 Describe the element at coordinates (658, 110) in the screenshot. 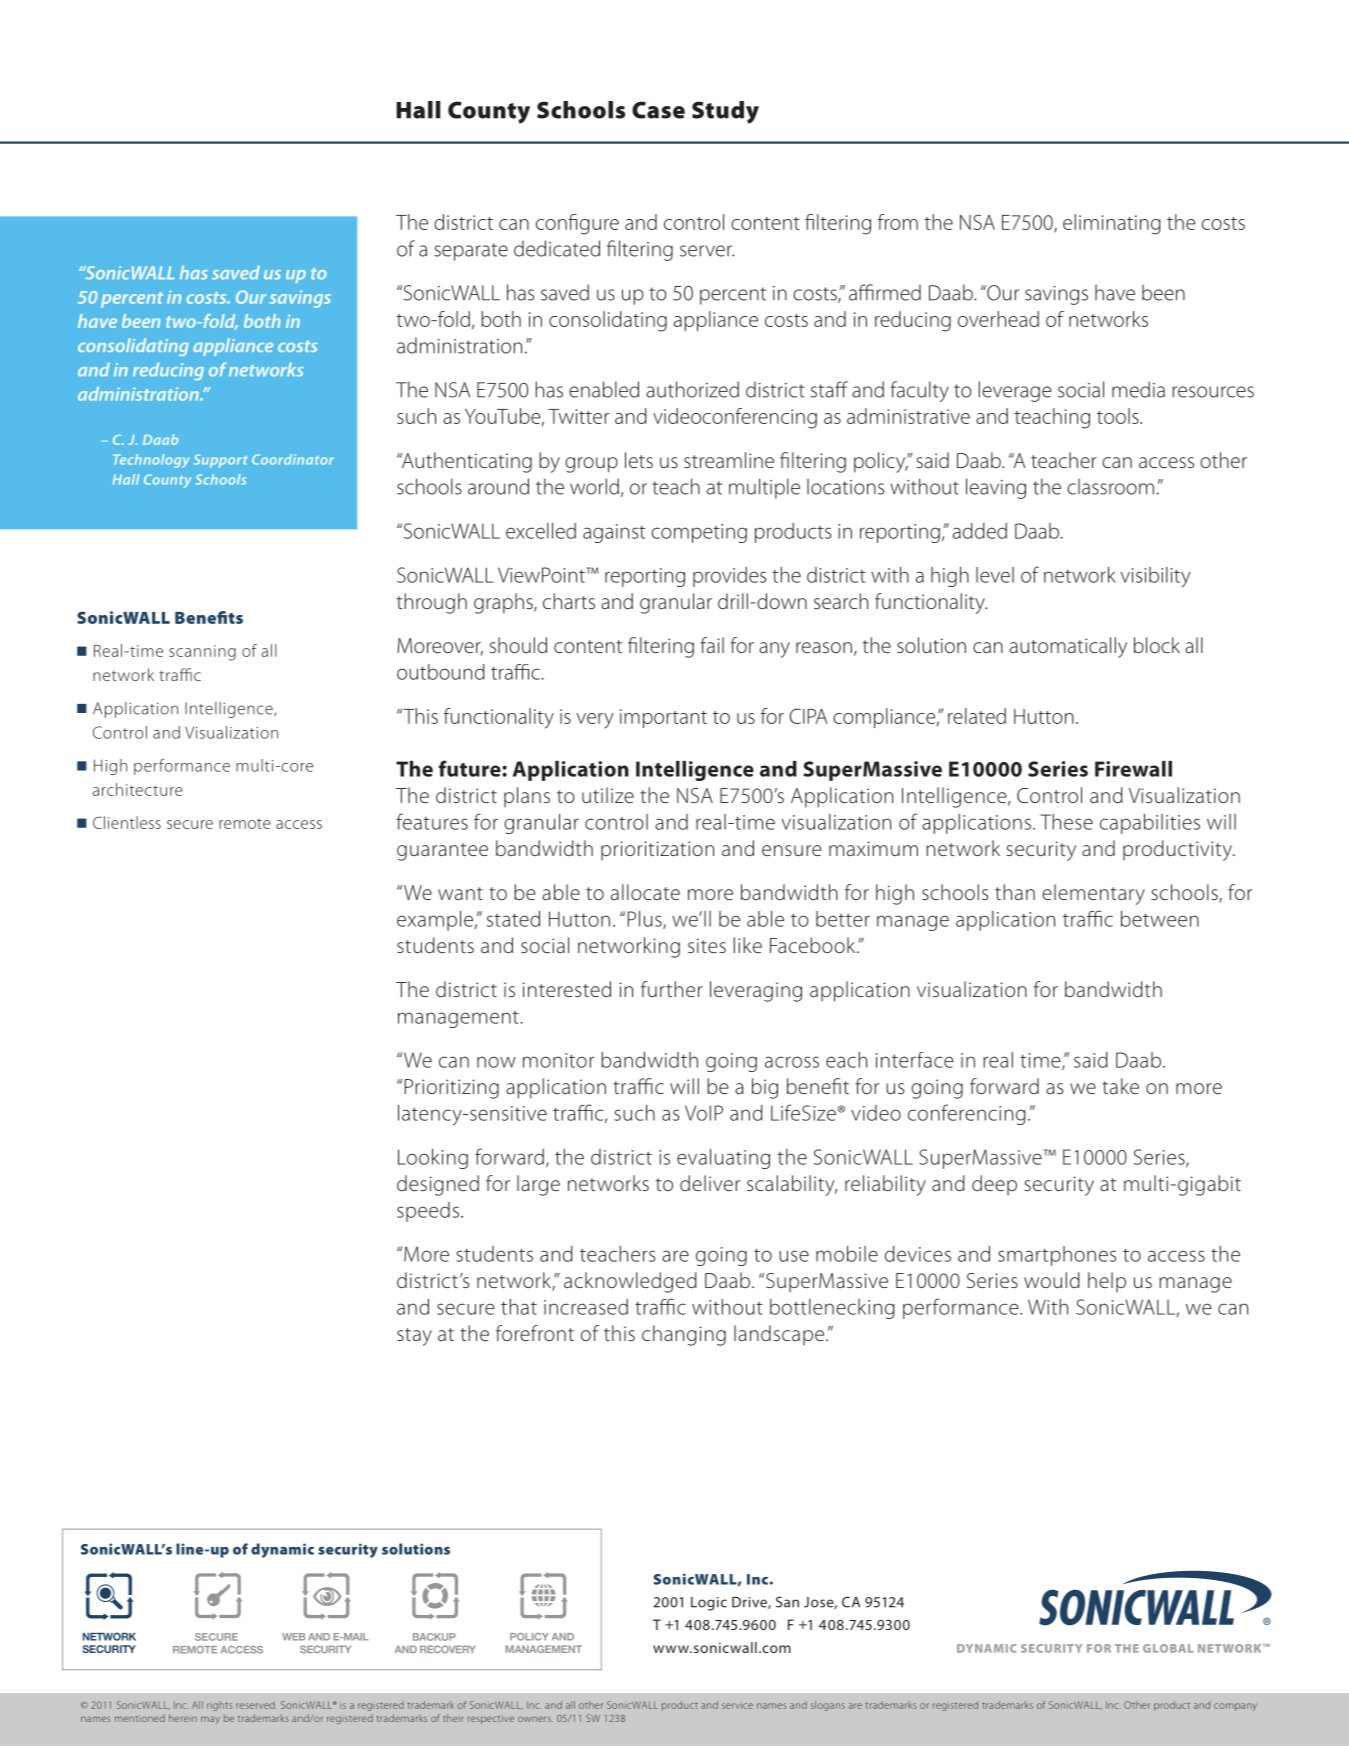

I see `Case` at that location.
